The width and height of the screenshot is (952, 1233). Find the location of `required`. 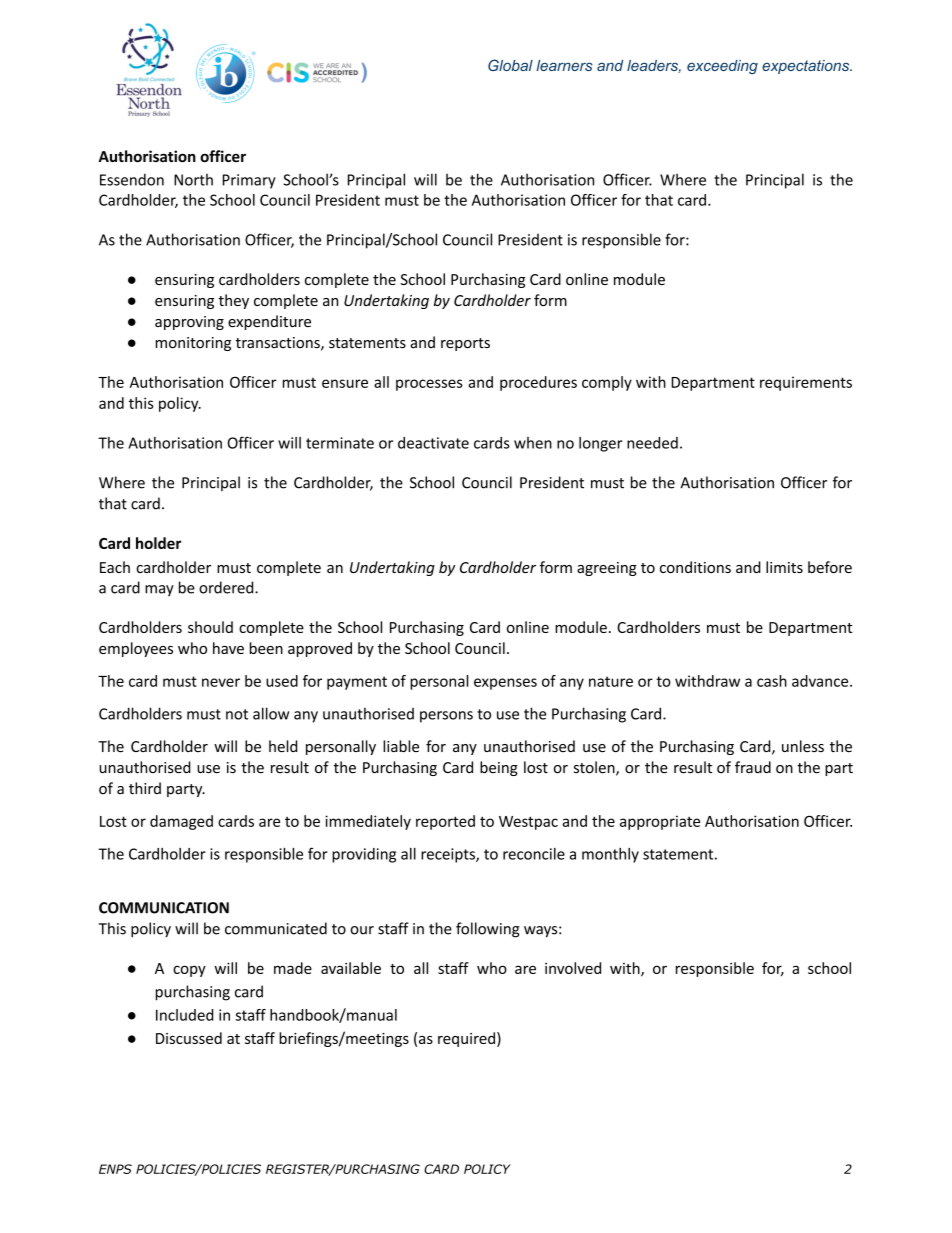

required is located at coordinates (466, 1039).
